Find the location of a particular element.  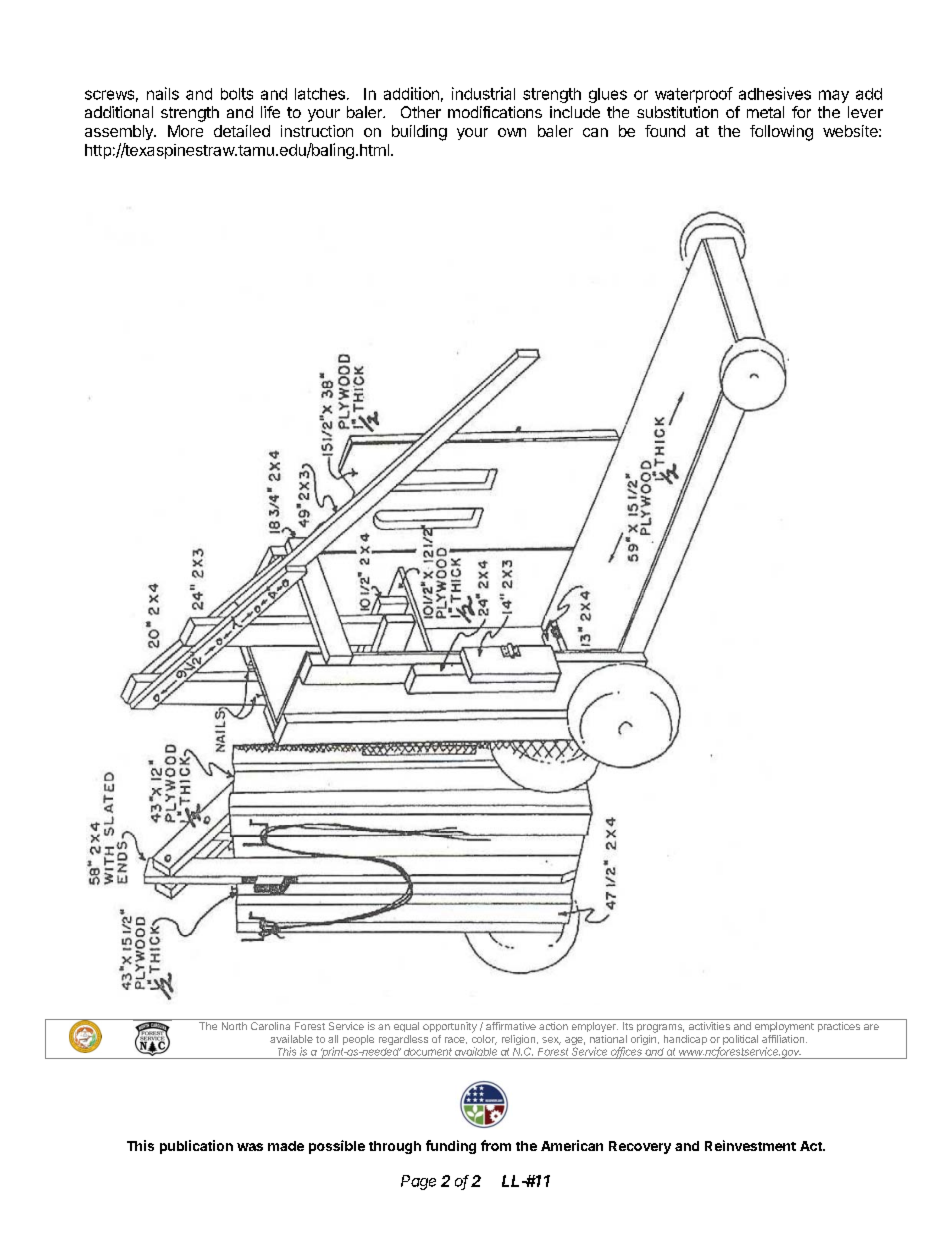

publication is located at coordinates (196, 1147).
